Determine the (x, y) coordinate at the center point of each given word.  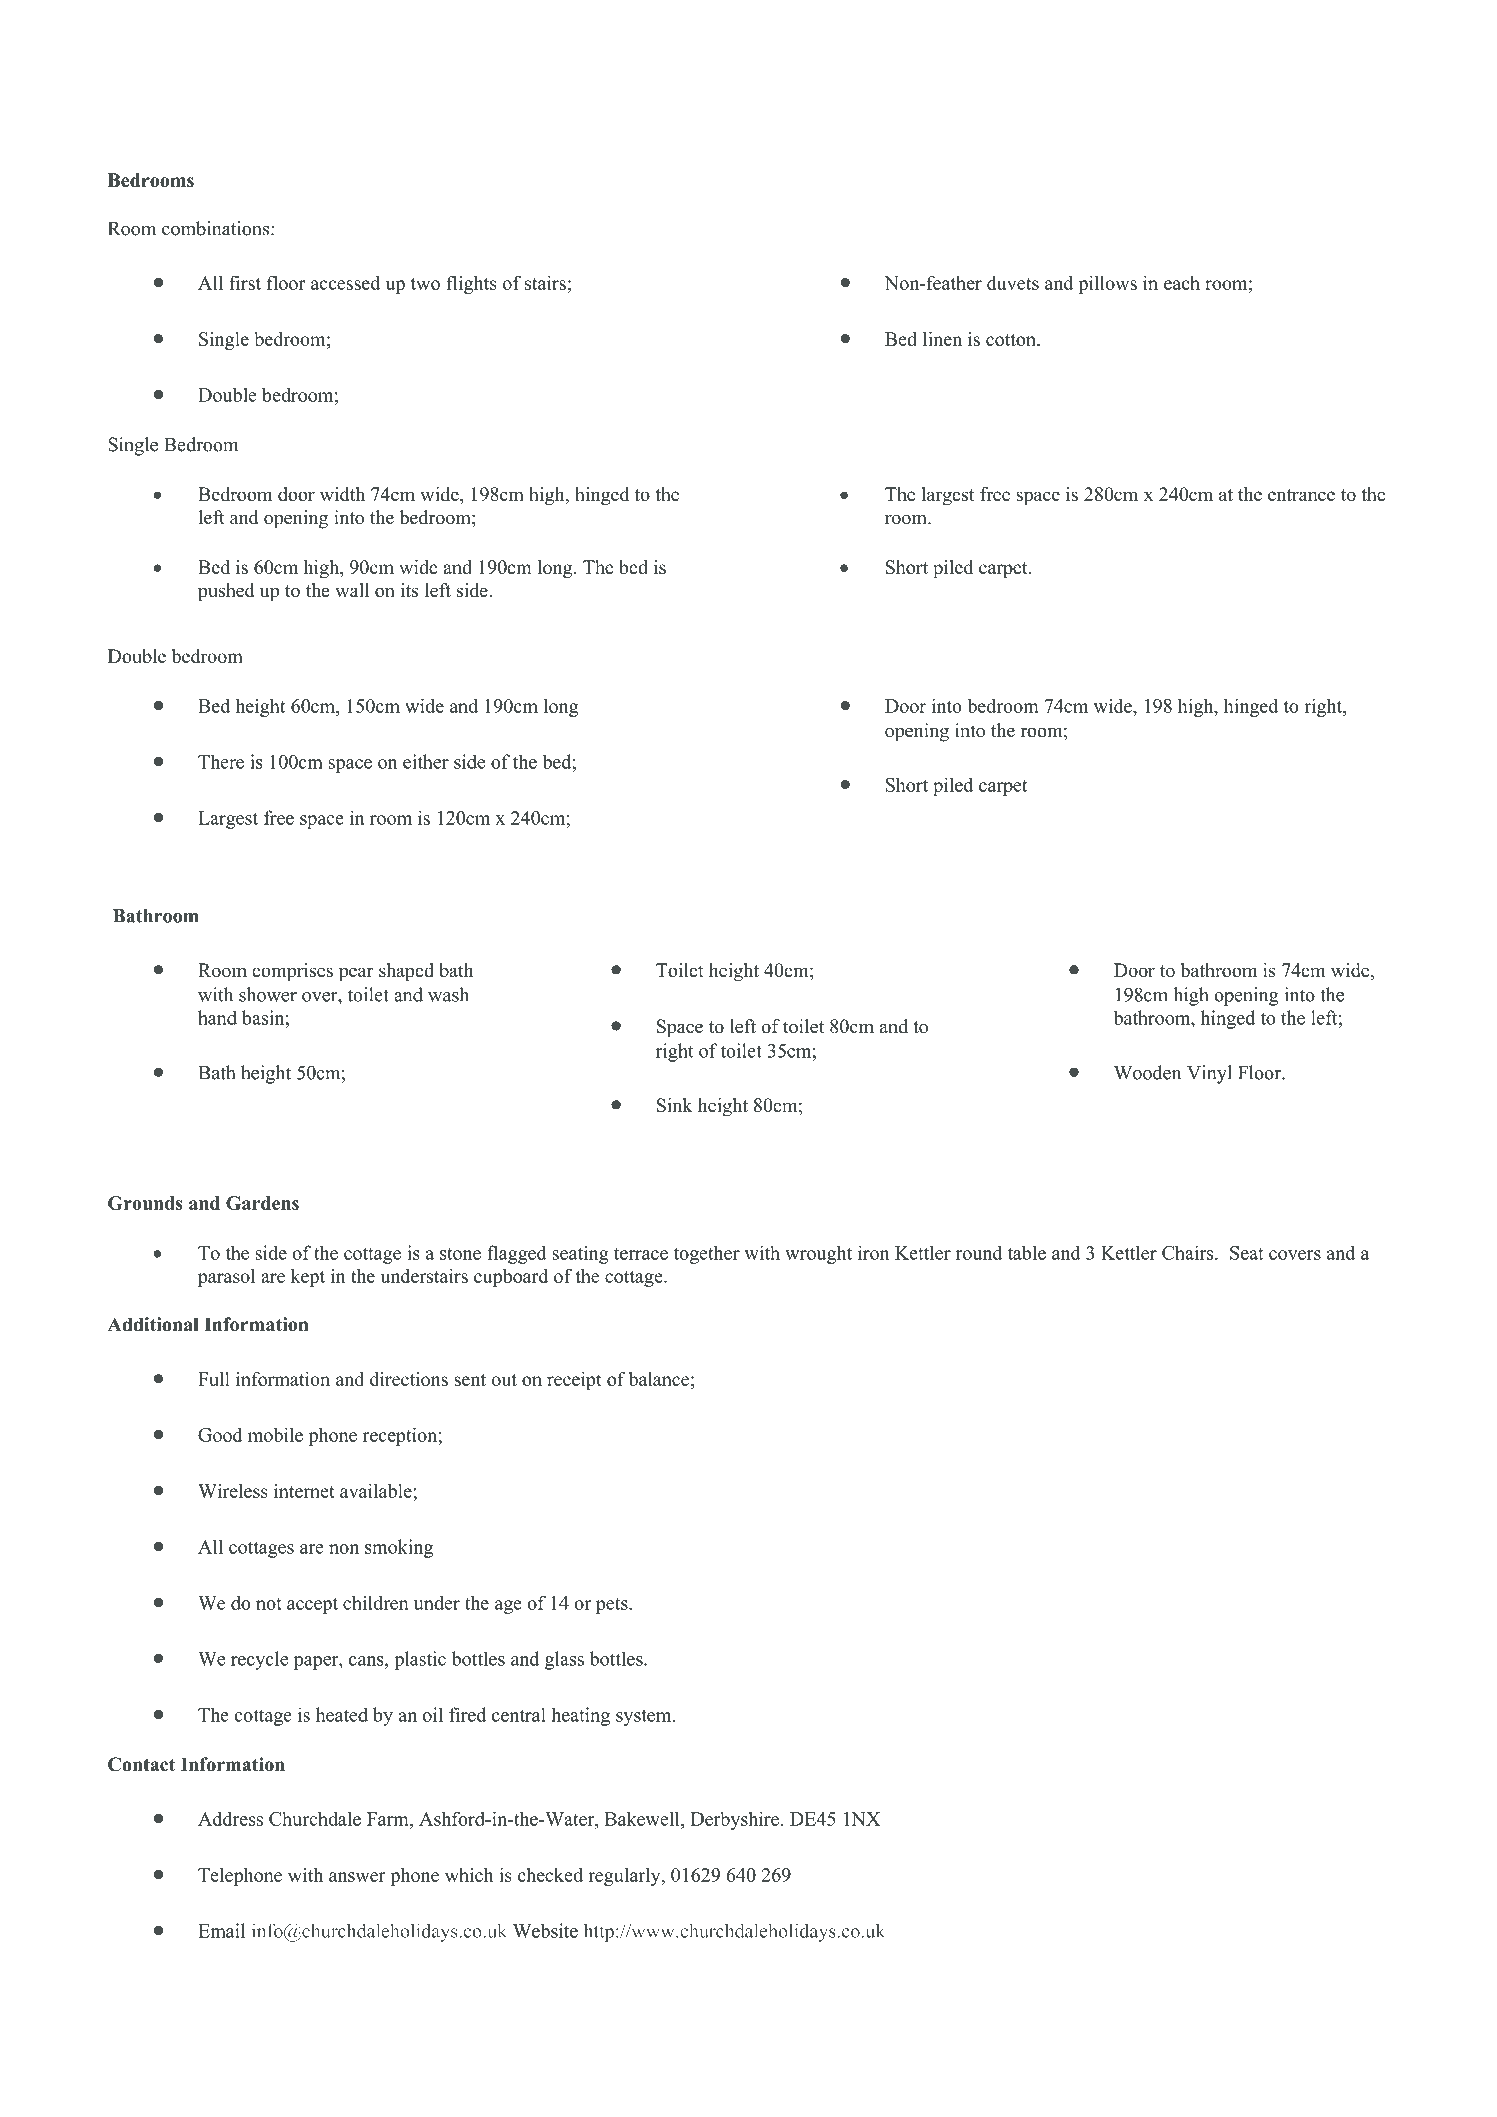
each (1182, 283)
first (245, 282)
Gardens (262, 1203)
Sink (674, 1105)
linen (942, 339)
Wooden (1147, 1072)
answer (357, 1877)
